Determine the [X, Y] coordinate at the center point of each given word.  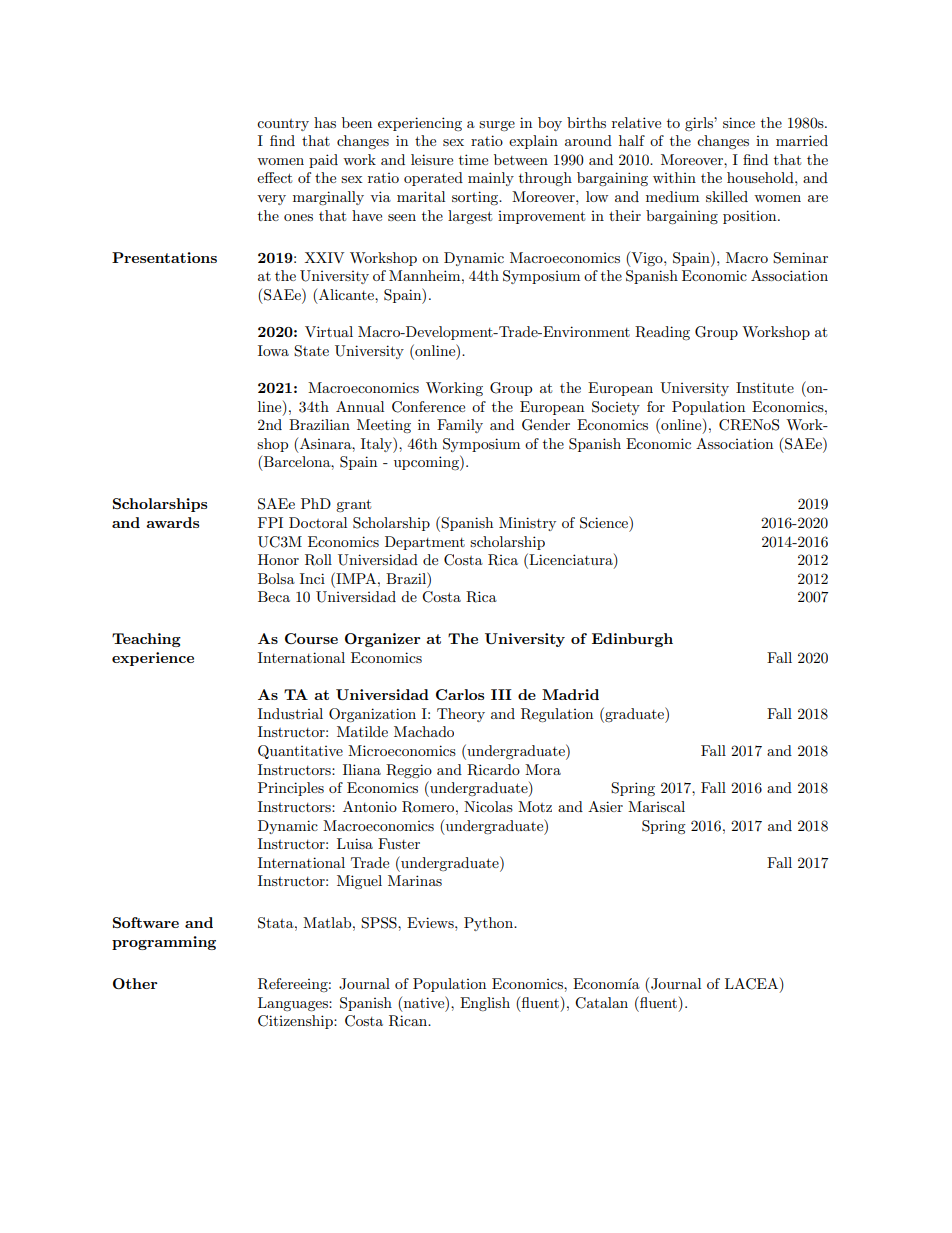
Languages [294, 1004]
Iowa [273, 350]
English [485, 1004]
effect [274, 177]
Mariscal [656, 806]
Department [425, 543]
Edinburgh [632, 640]
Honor [278, 559]
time [473, 159]
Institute [765, 387]
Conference [428, 407]
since [739, 122]
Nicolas [488, 806]
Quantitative [300, 752]
